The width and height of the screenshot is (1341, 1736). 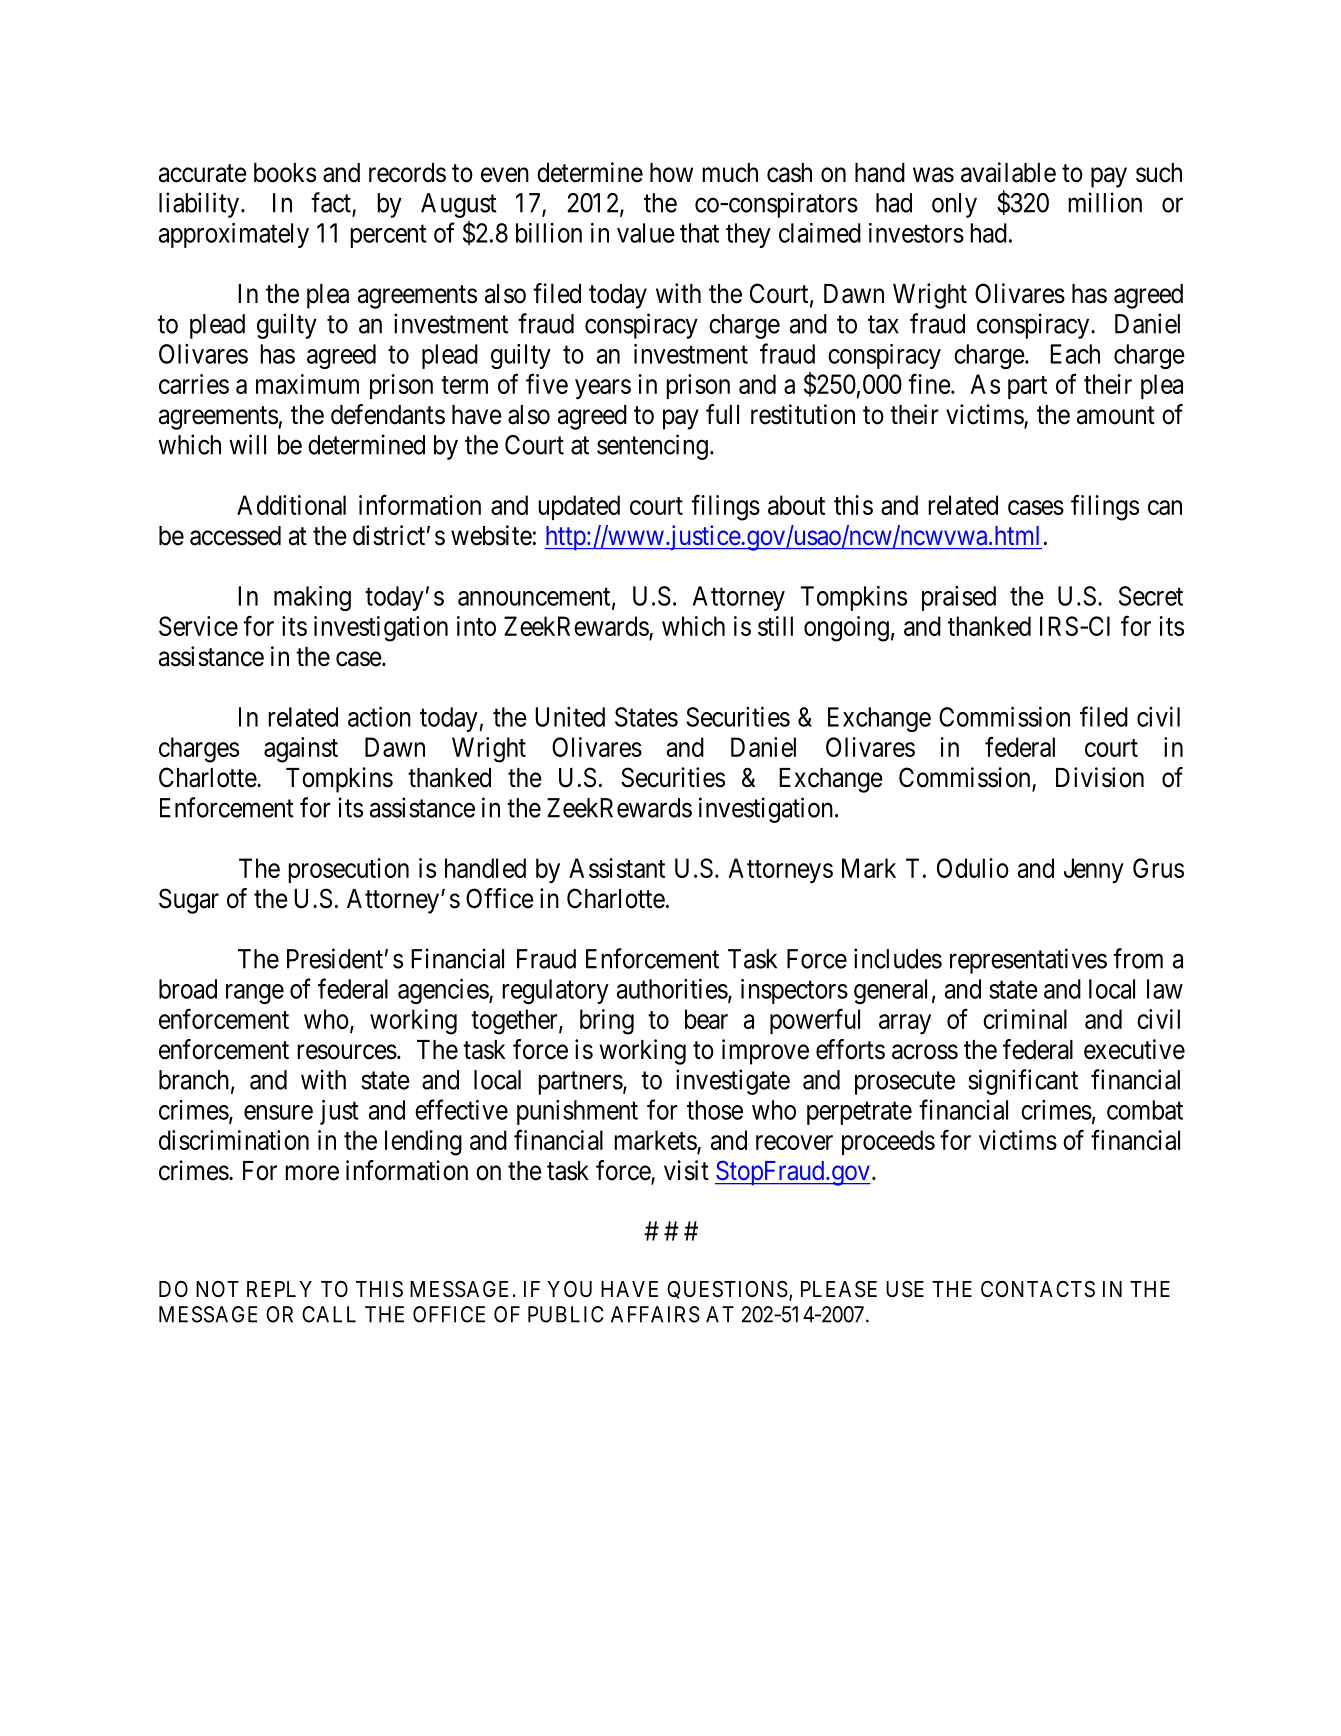 What do you see at coordinates (1105, 202) in the screenshot?
I see `million` at bounding box center [1105, 202].
